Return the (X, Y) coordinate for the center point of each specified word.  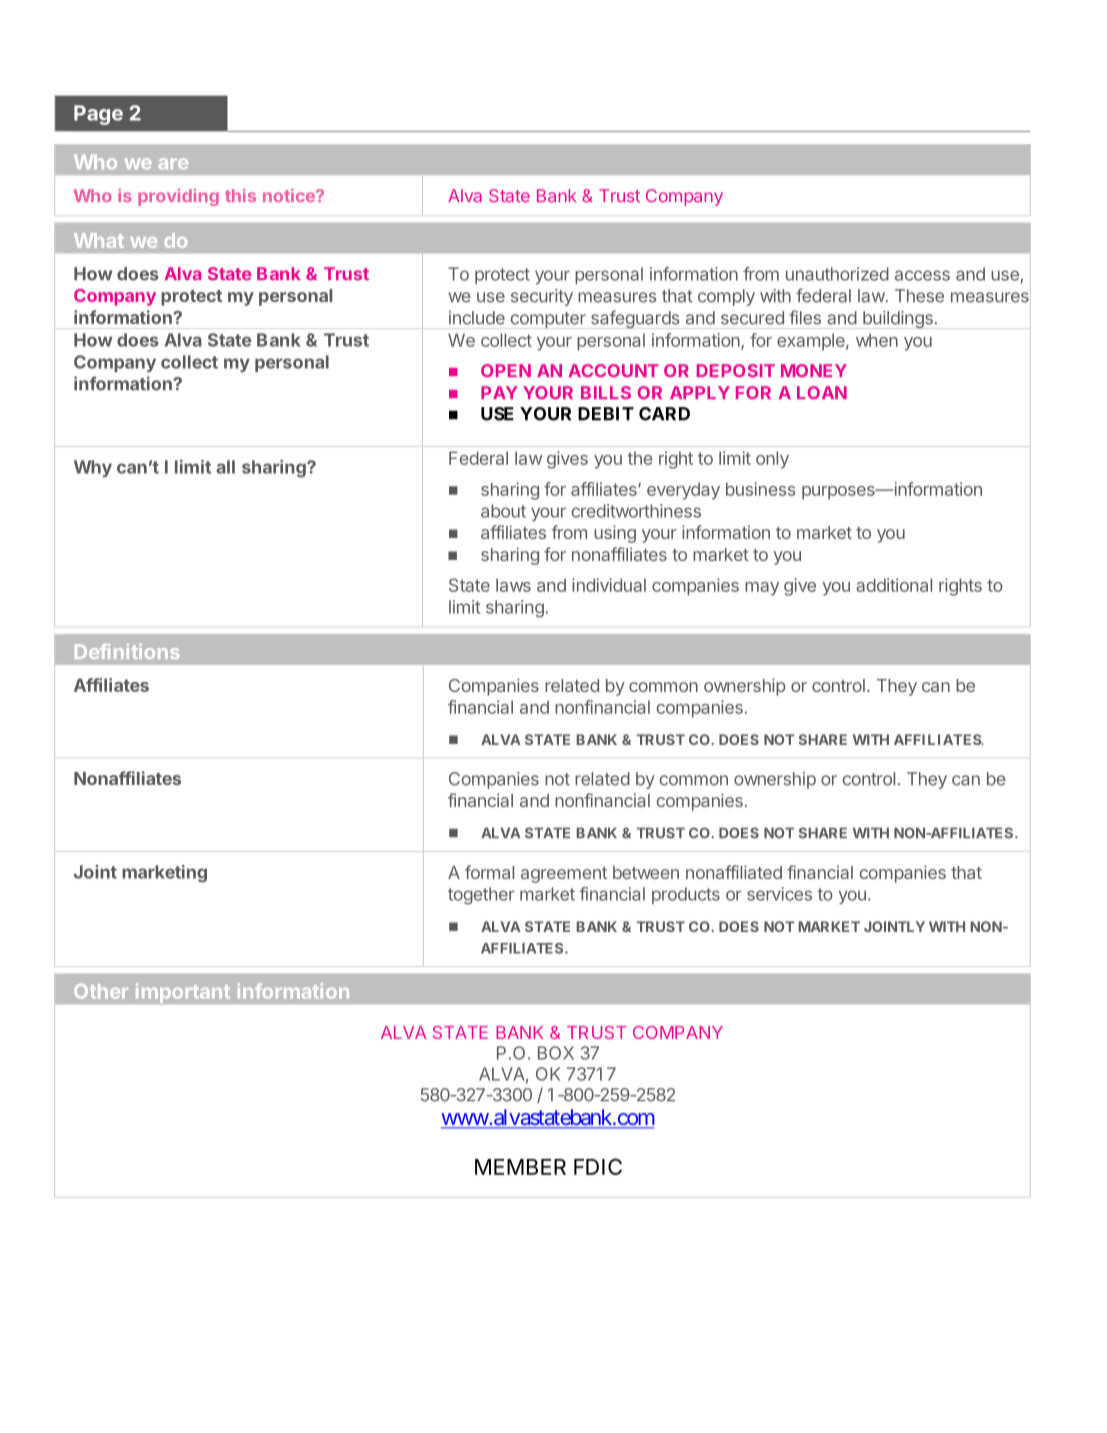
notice (290, 195)
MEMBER (520, 1167)
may (762, 589)
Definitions (127, 651)
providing (178, 197)
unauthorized (837, 274)
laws (513, 585)
